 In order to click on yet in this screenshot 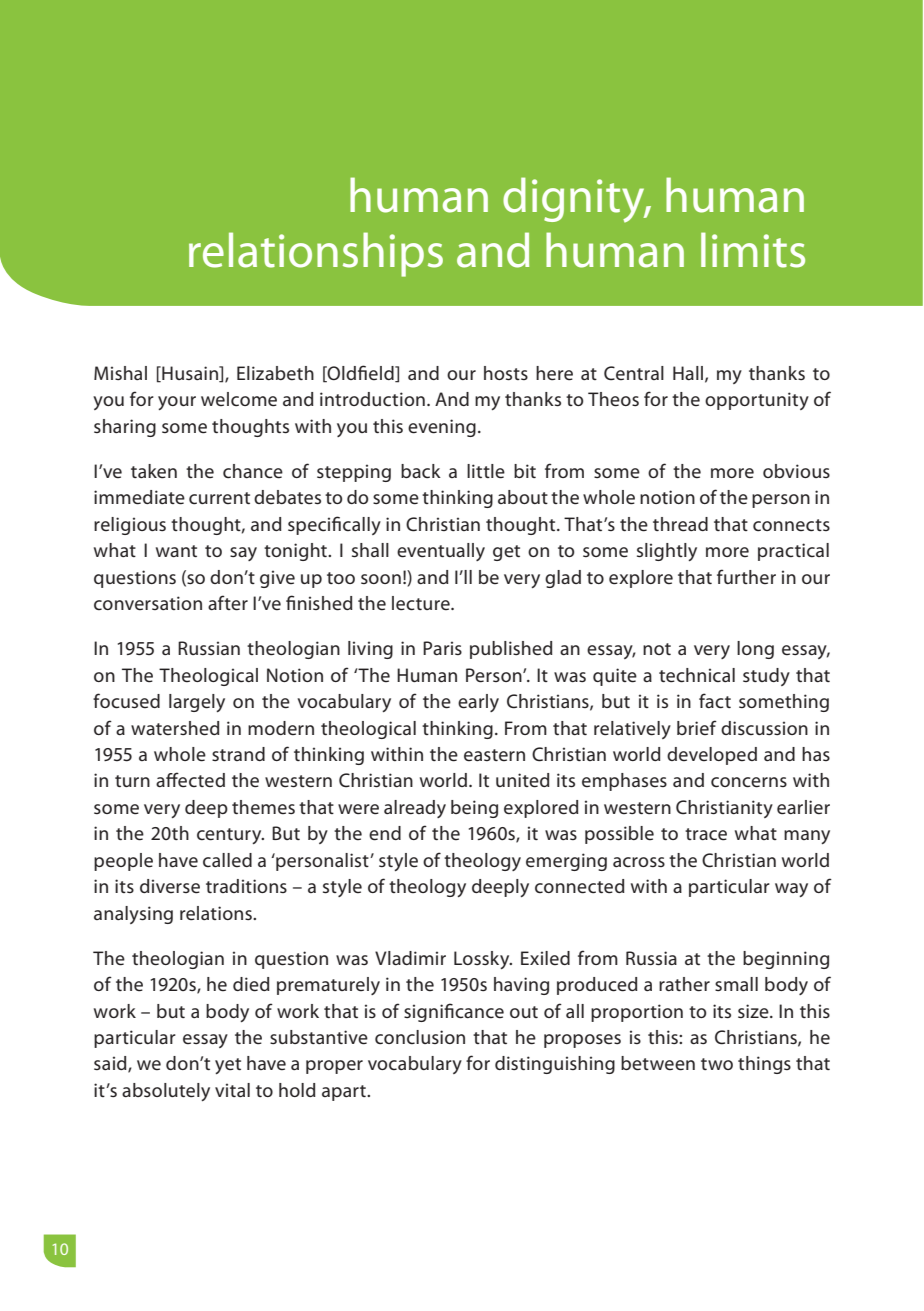, I will do `click(228, 1066)`.
